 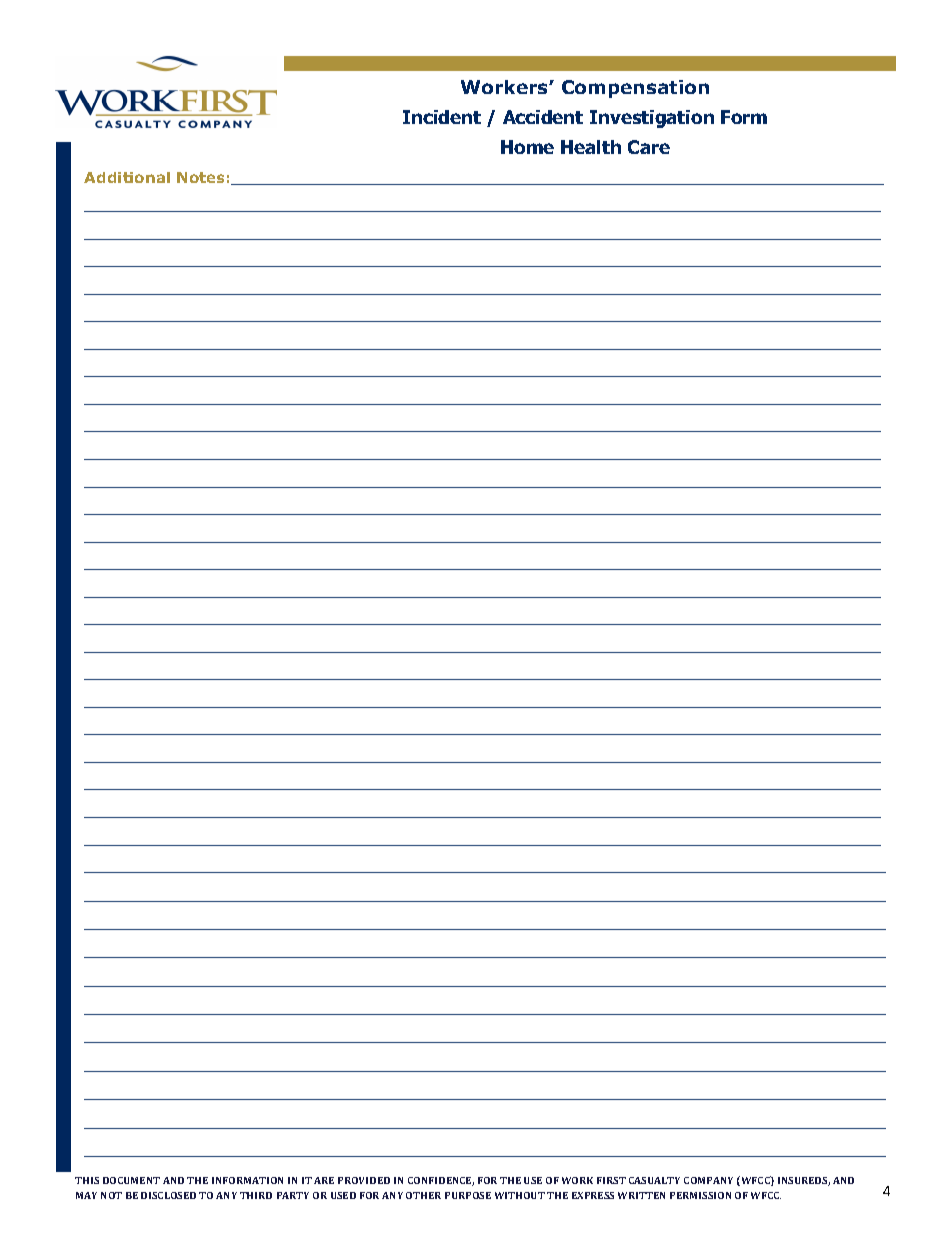 What do you see at coordinates (442, 117) in the screenshot?
I see `Incident` at bounding box center [442, 117].
